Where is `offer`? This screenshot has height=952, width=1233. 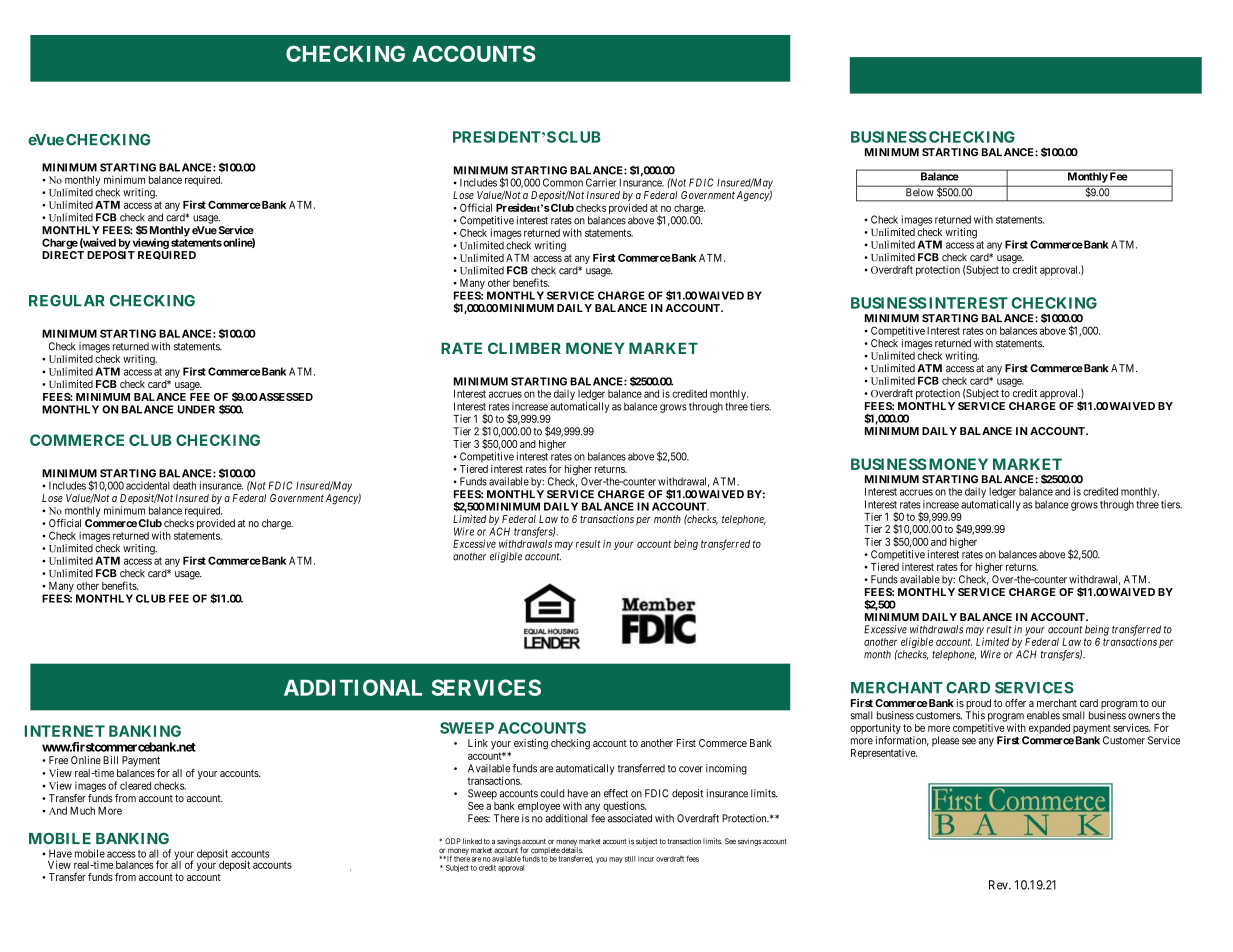 offer is located at coordinates (1015, 702).
